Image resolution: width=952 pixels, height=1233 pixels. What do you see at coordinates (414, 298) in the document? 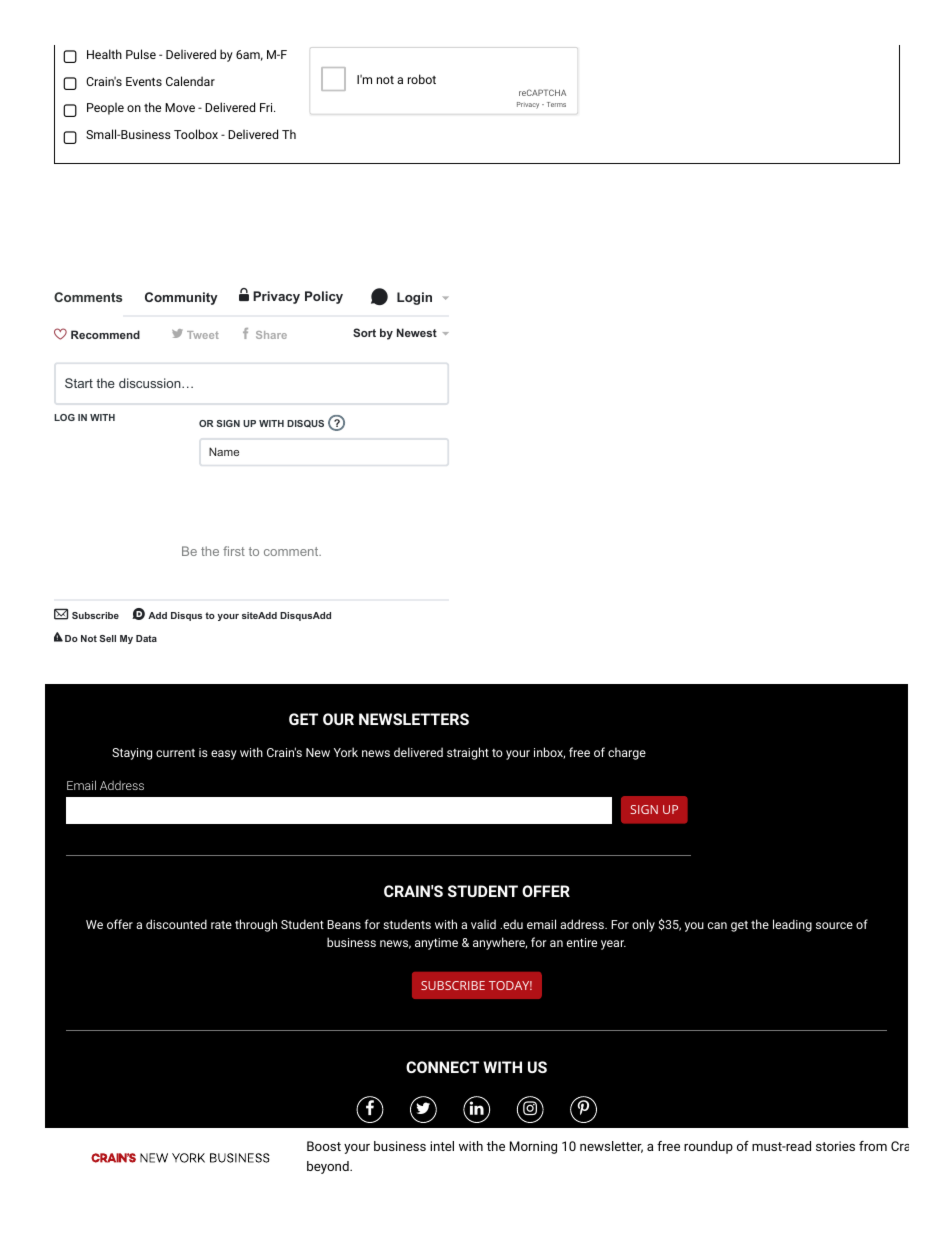
I see `Login` at bounding box center [414, 298].
